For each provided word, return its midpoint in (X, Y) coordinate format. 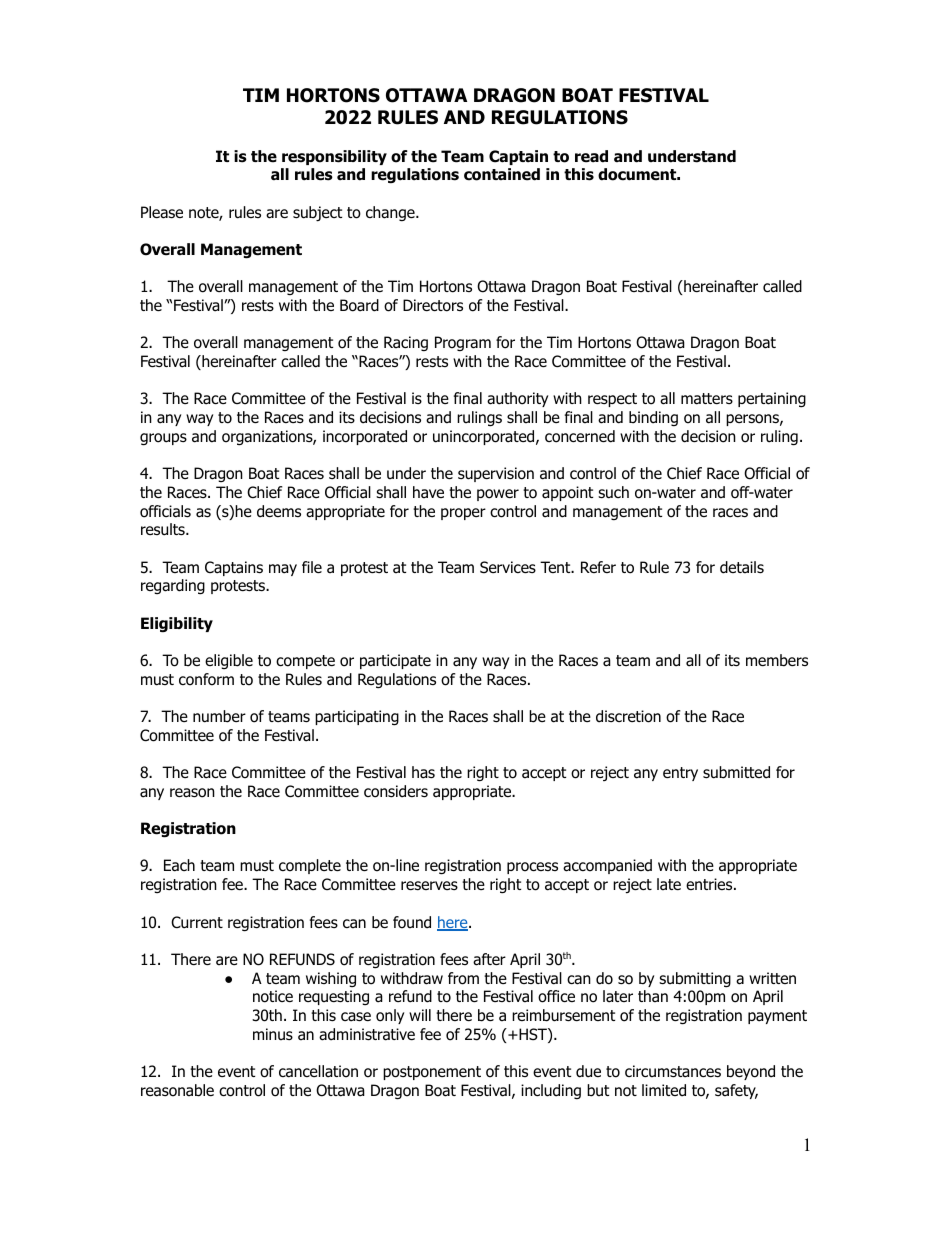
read (591, 156)
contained (502, 174)
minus (273, 1034)
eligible (229, 661)
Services (508, 567)
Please (162, 212)
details (742, 567)
